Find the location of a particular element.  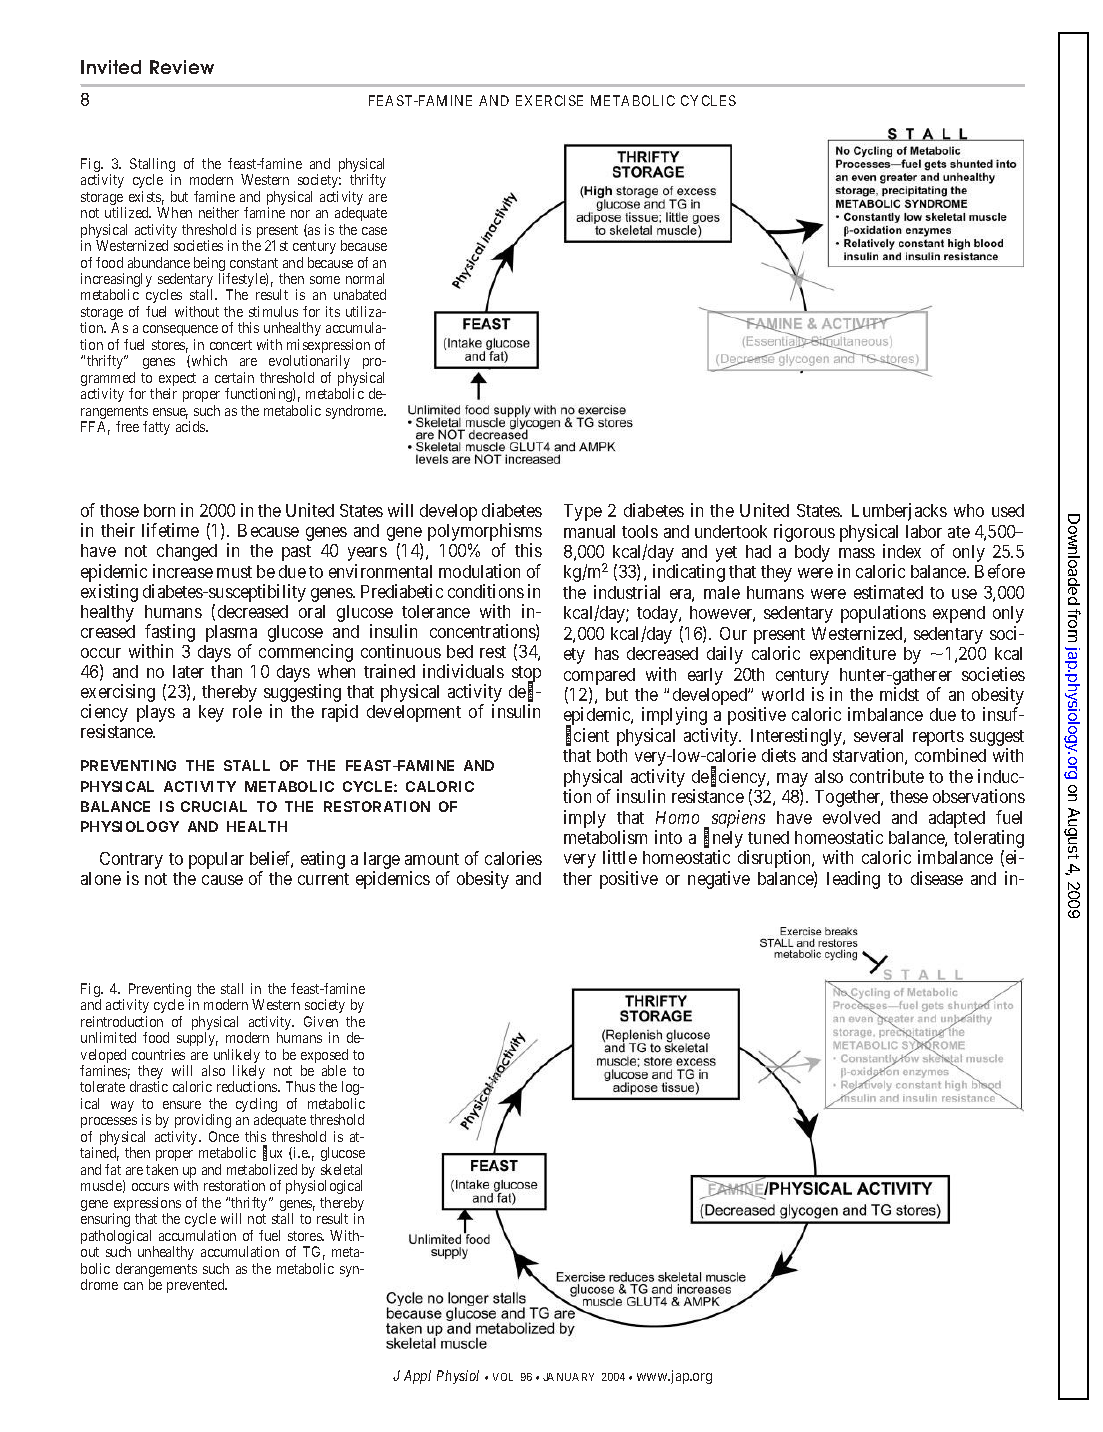

Review is located at coordinates (182, 67).
